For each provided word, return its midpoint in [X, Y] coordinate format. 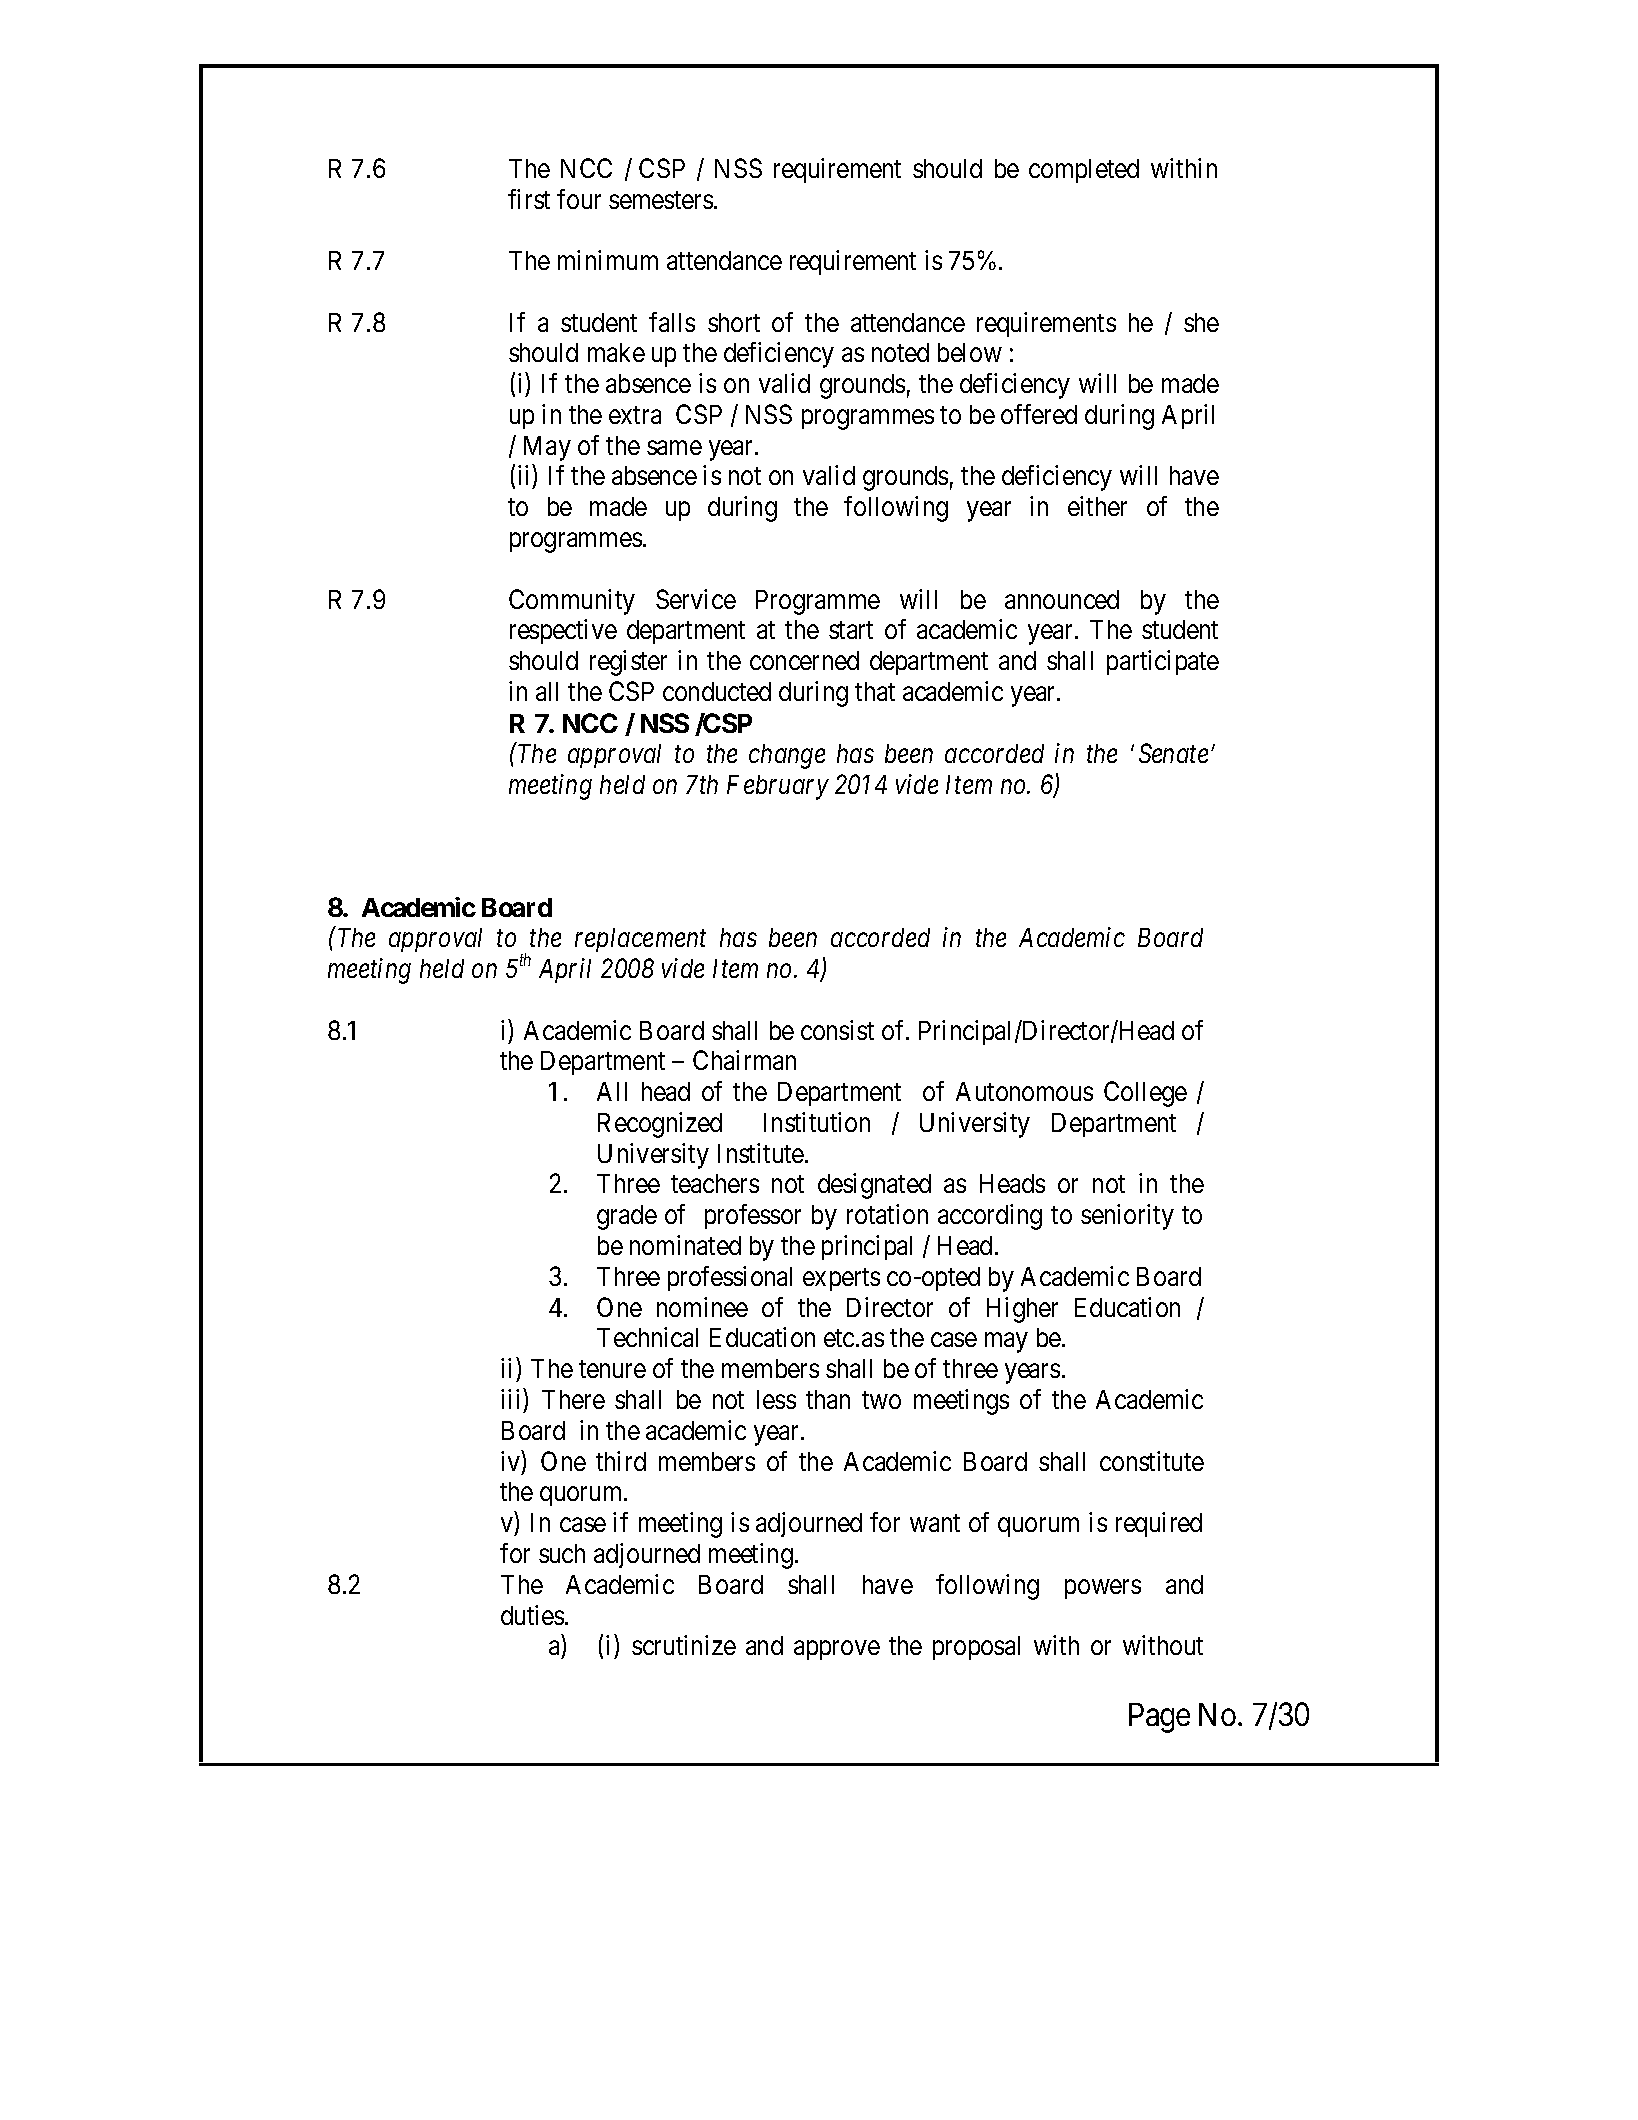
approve [837, 1650]
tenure [612, 1369]
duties [532, 1615]
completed [1084, 171]
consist [837, 1030]
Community [572, 602]
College [1145, 1094]
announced [1062, 599]
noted [900, 352]
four [579, 199]
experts [841, 1280]
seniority [1127, 1217]
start [851, 630]
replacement [640, 940]
